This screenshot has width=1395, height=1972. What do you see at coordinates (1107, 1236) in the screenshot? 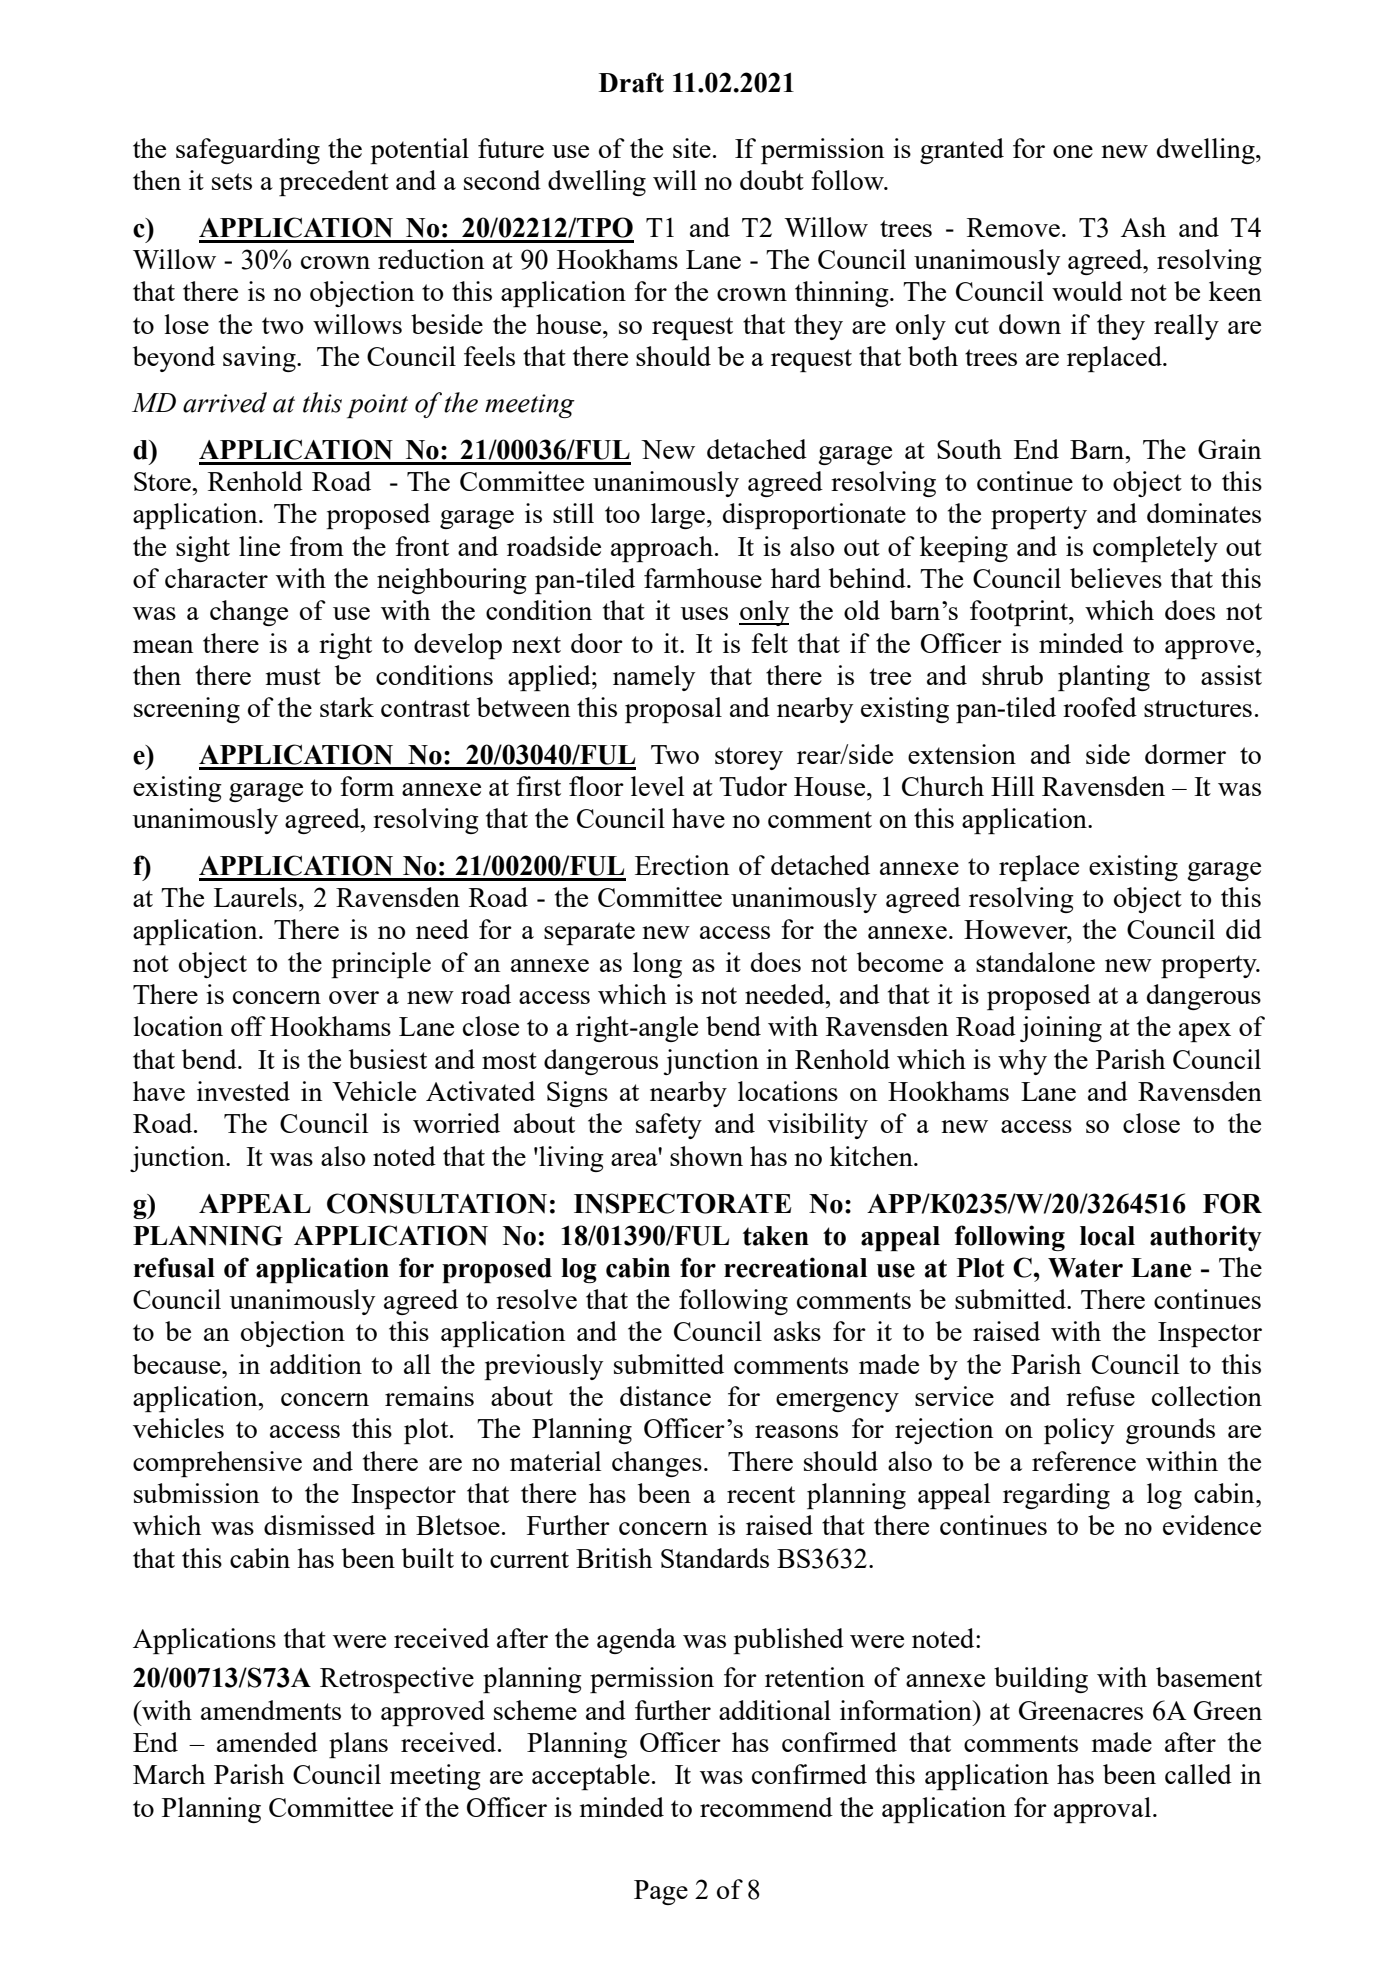
I see `local` at bounding box center [1107, 1236].
